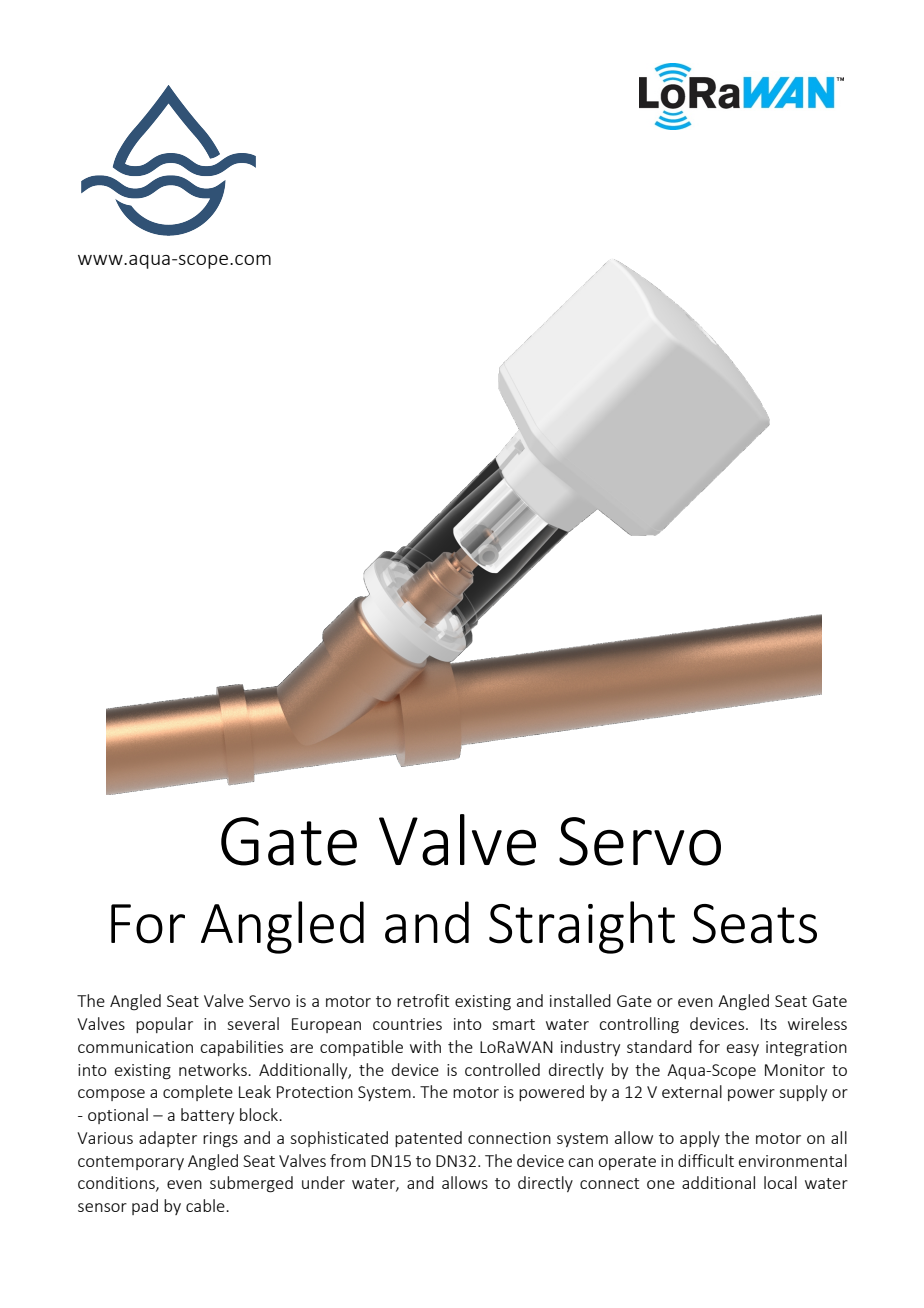 This image has height=1308, width=924. Describe the element at coordinates (428, 1139) in the image. I see `patented` at that location.
